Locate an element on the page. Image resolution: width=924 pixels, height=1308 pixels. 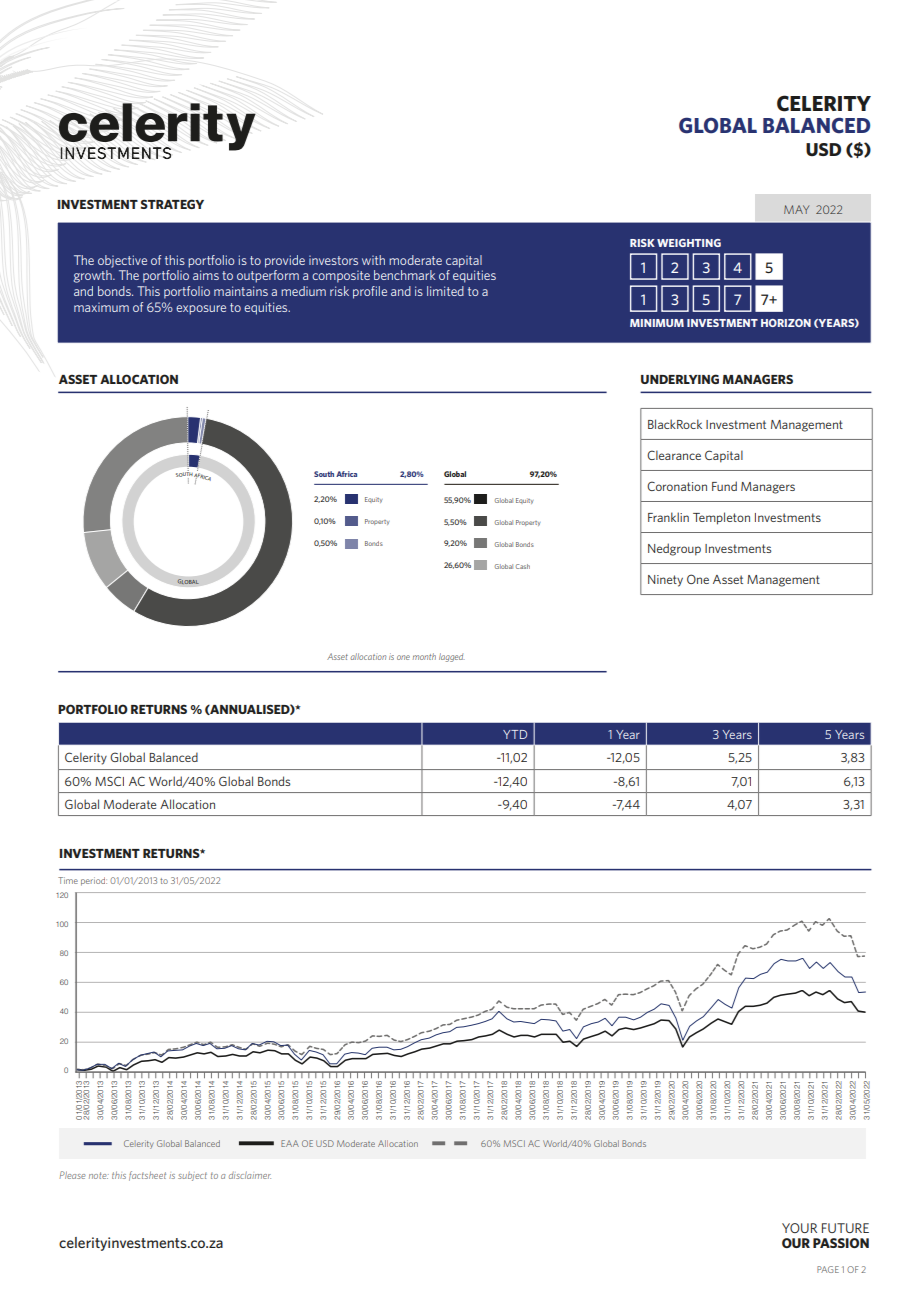
STRATEGY is located at coordinates (172, 204).
